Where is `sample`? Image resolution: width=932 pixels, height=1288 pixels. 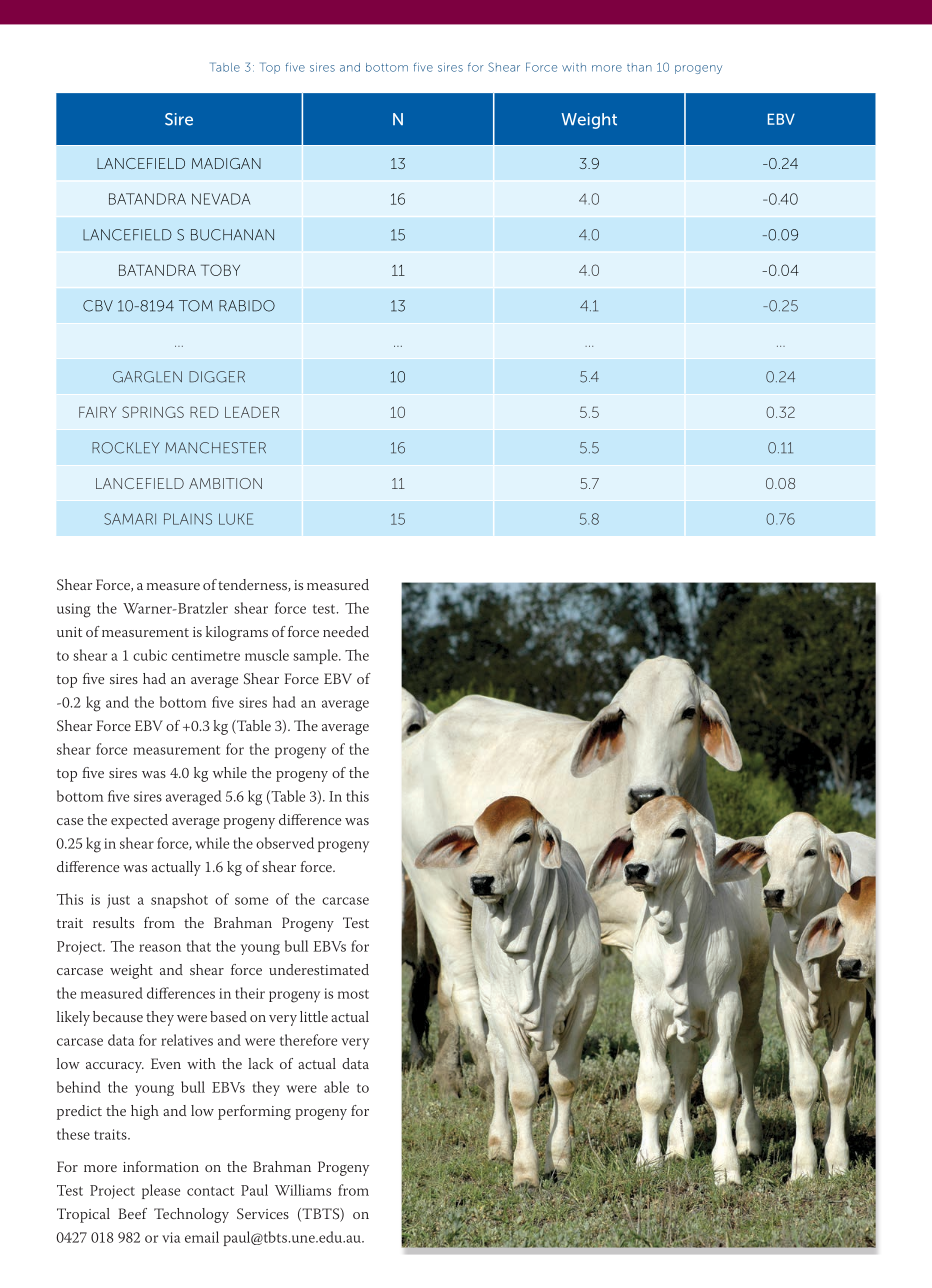
sample is located at coordinates (316, 656).
